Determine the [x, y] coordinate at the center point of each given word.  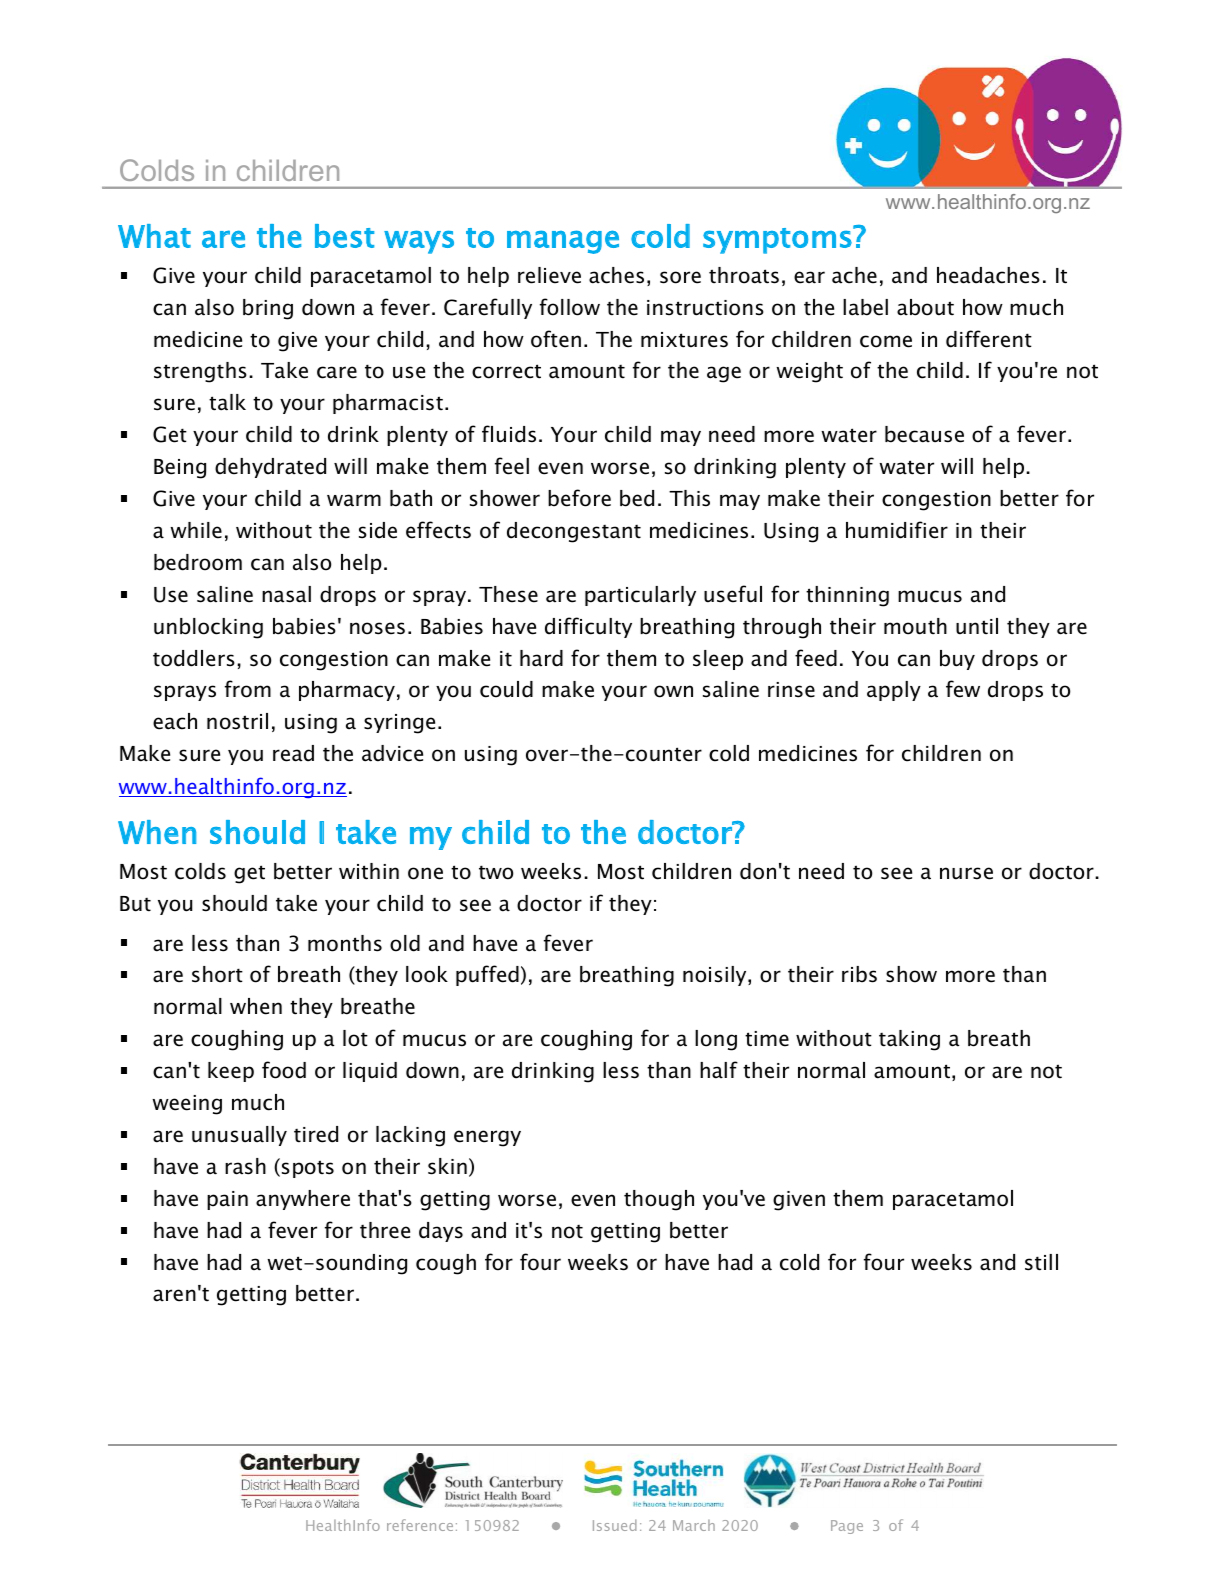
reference [420, 1525]
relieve [549, 275]
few [963, 689]
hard [541, 658]
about [925, 307]
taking [909, 1040]
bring [268, 309]
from [248, 689]
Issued [615, 1525]
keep [231, 1072]
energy [487, 1138]
